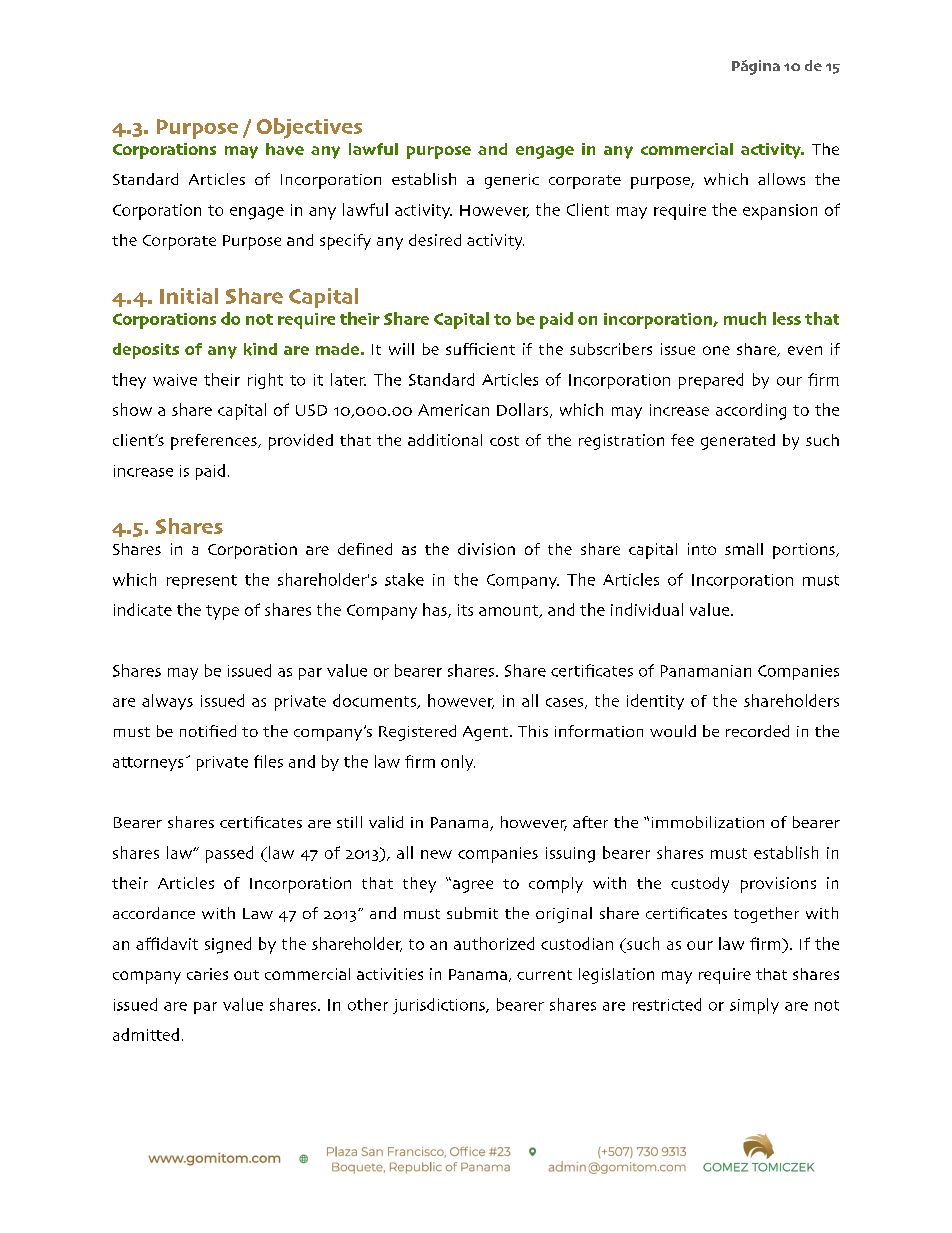 Image resolution: width=952 pixels, height=1233 pixels. I want to click on generic, so click(512, 181).
